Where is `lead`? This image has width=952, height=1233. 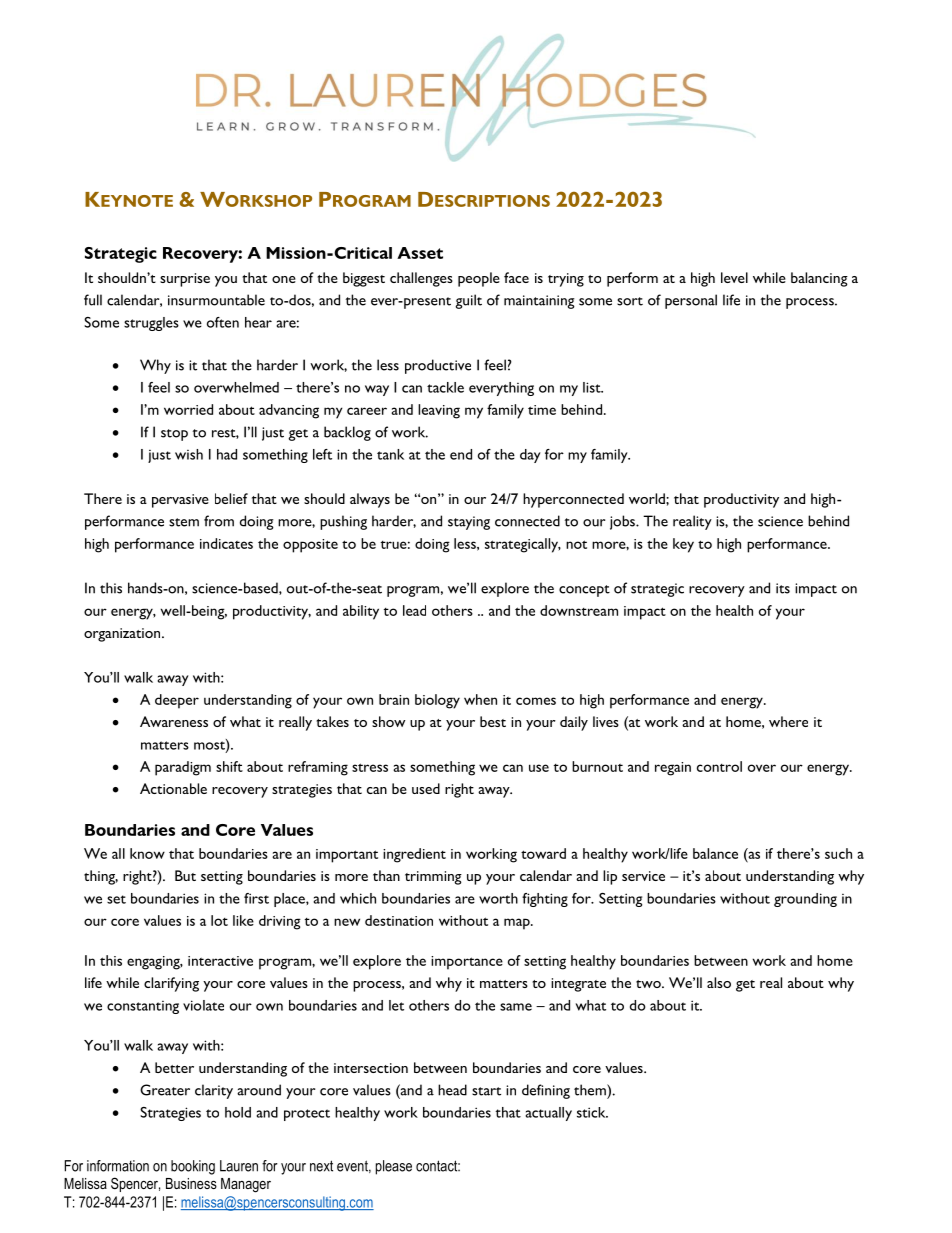 lead is located at coordinates (414, 610).
